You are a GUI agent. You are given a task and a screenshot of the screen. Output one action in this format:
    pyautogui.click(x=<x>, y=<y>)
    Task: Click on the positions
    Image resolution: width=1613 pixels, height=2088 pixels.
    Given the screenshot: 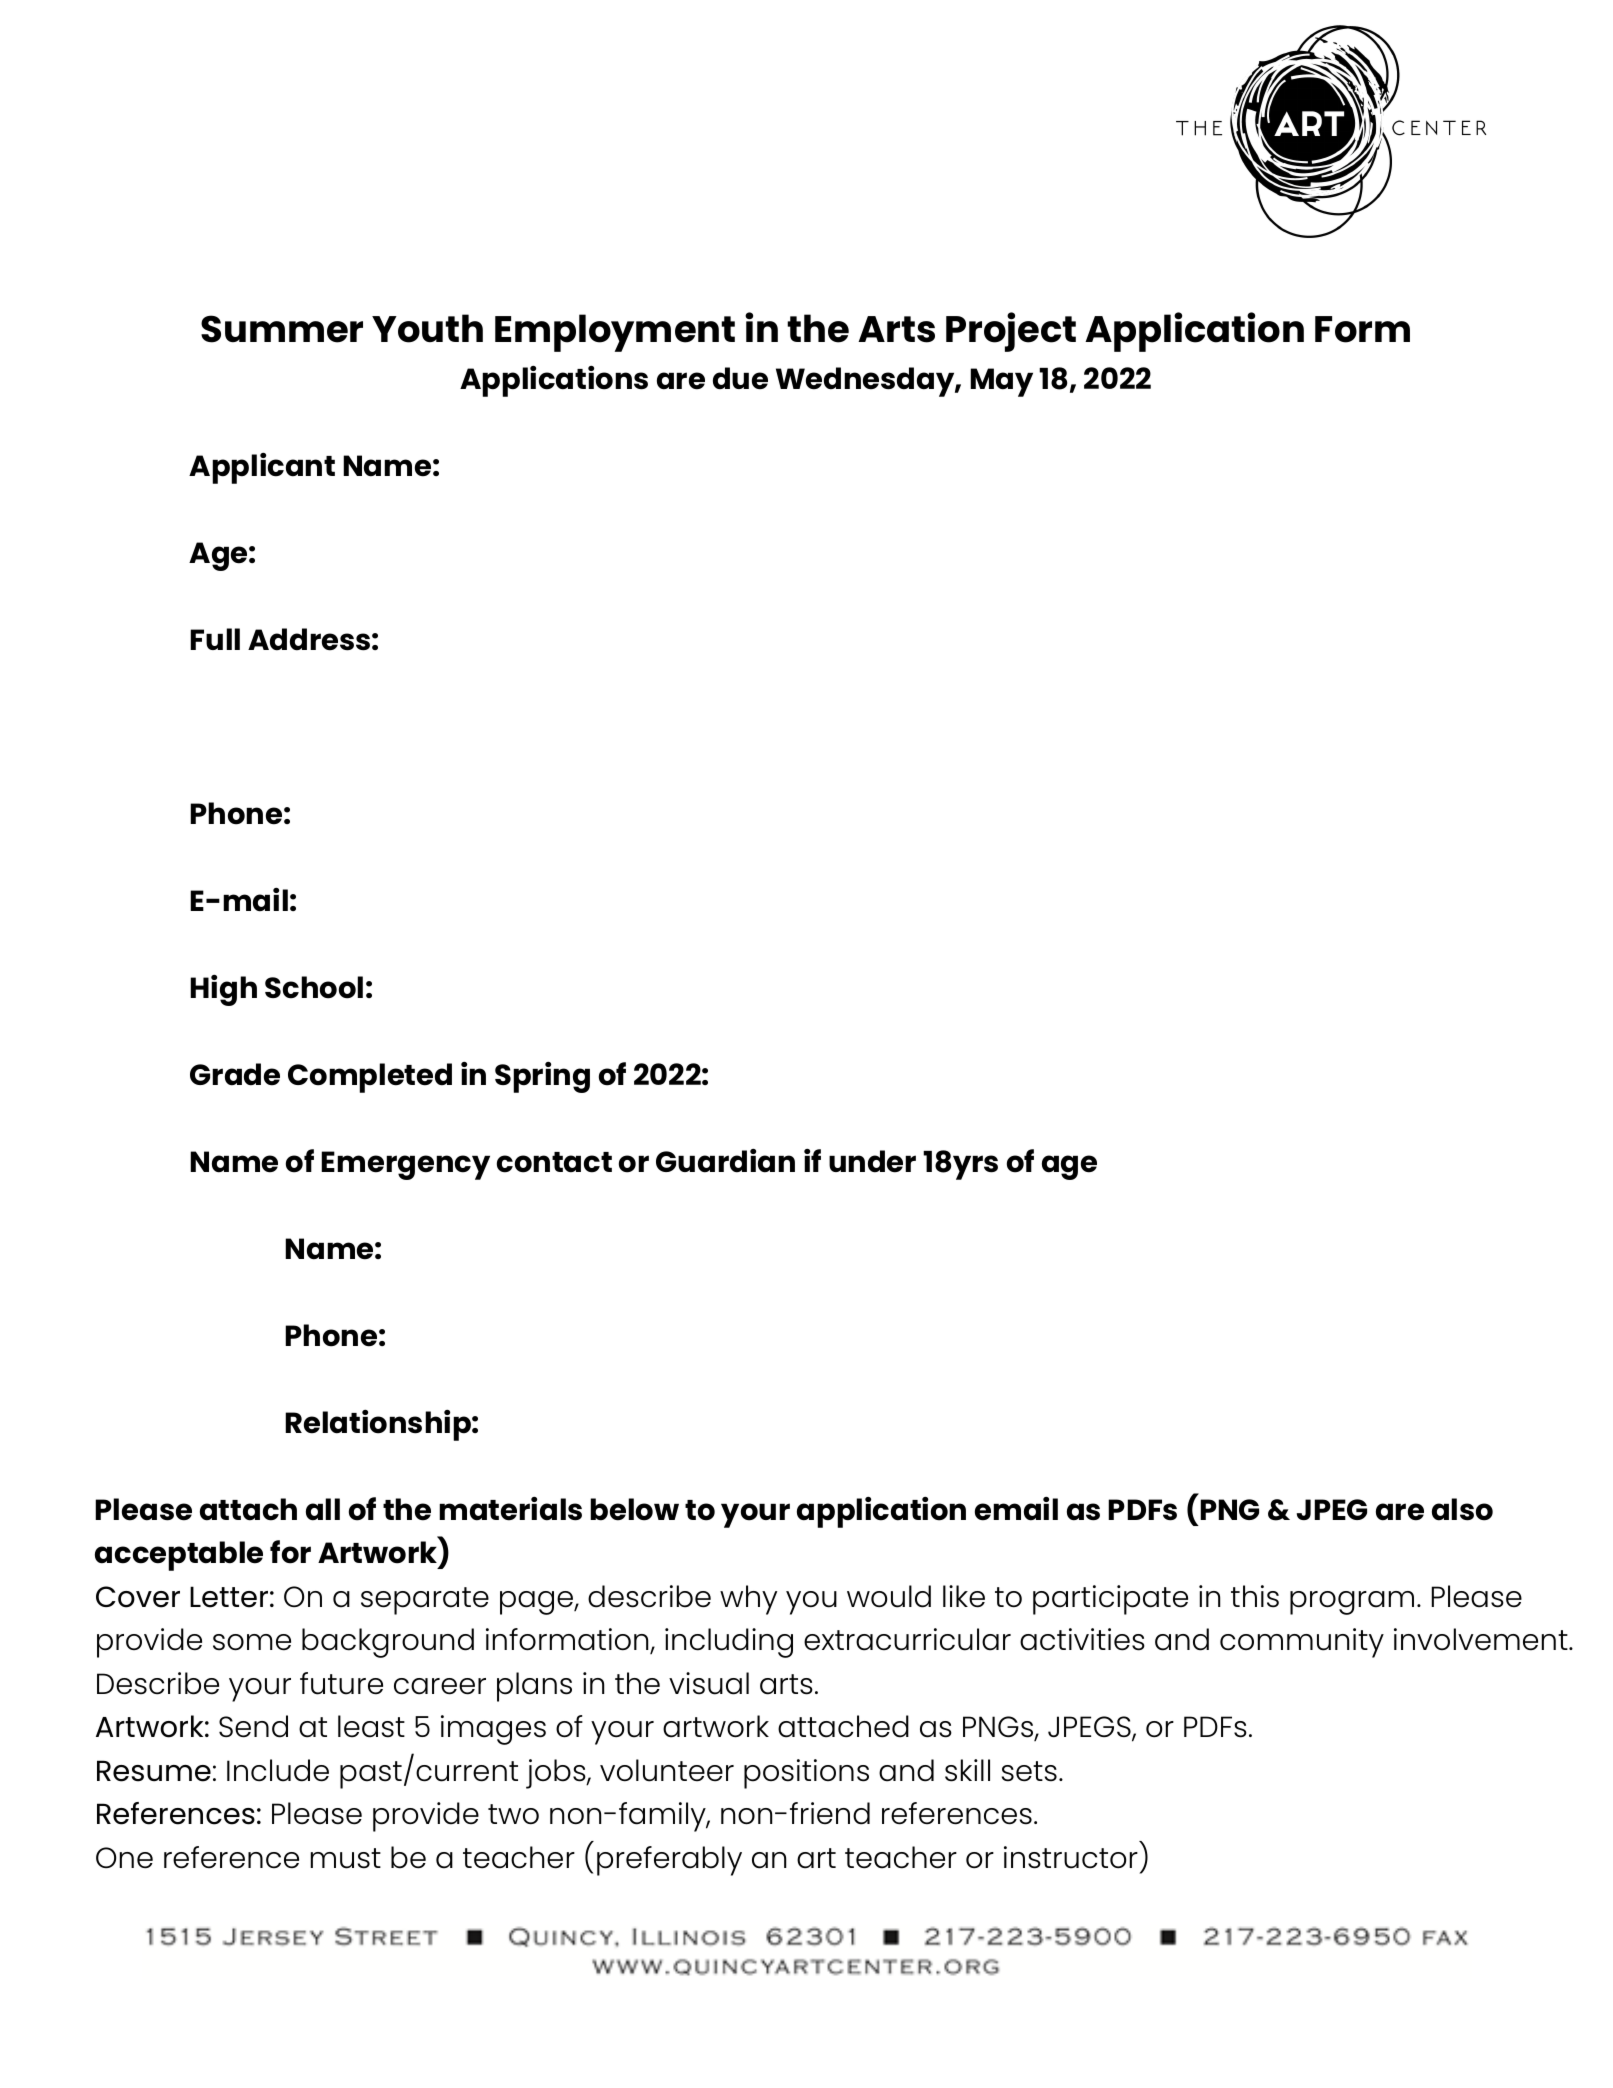 What is the action you would take?
    pyautogui.click(x=806, y=1774)
